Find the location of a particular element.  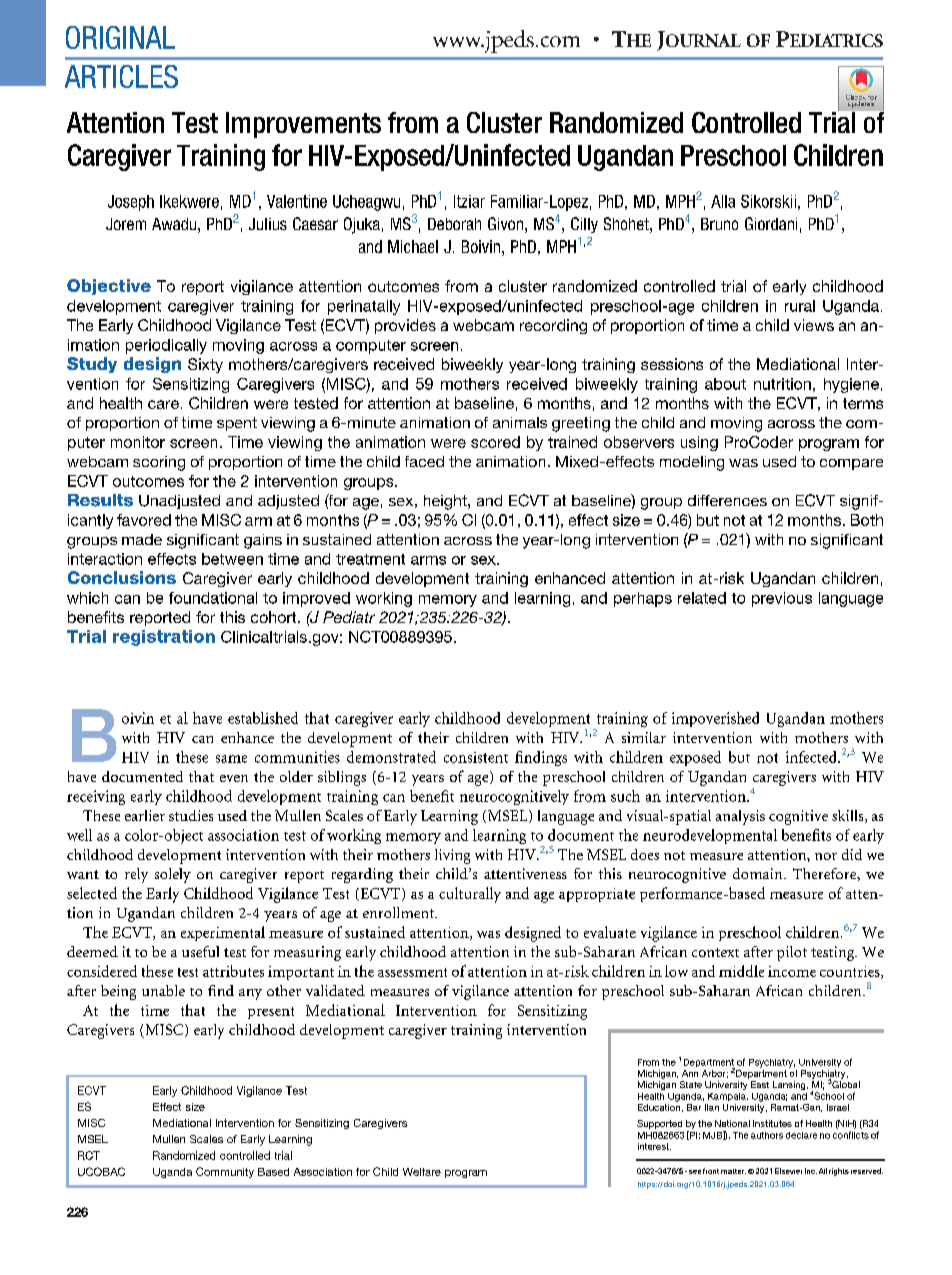

arms is located at coordinates (428, 560).
